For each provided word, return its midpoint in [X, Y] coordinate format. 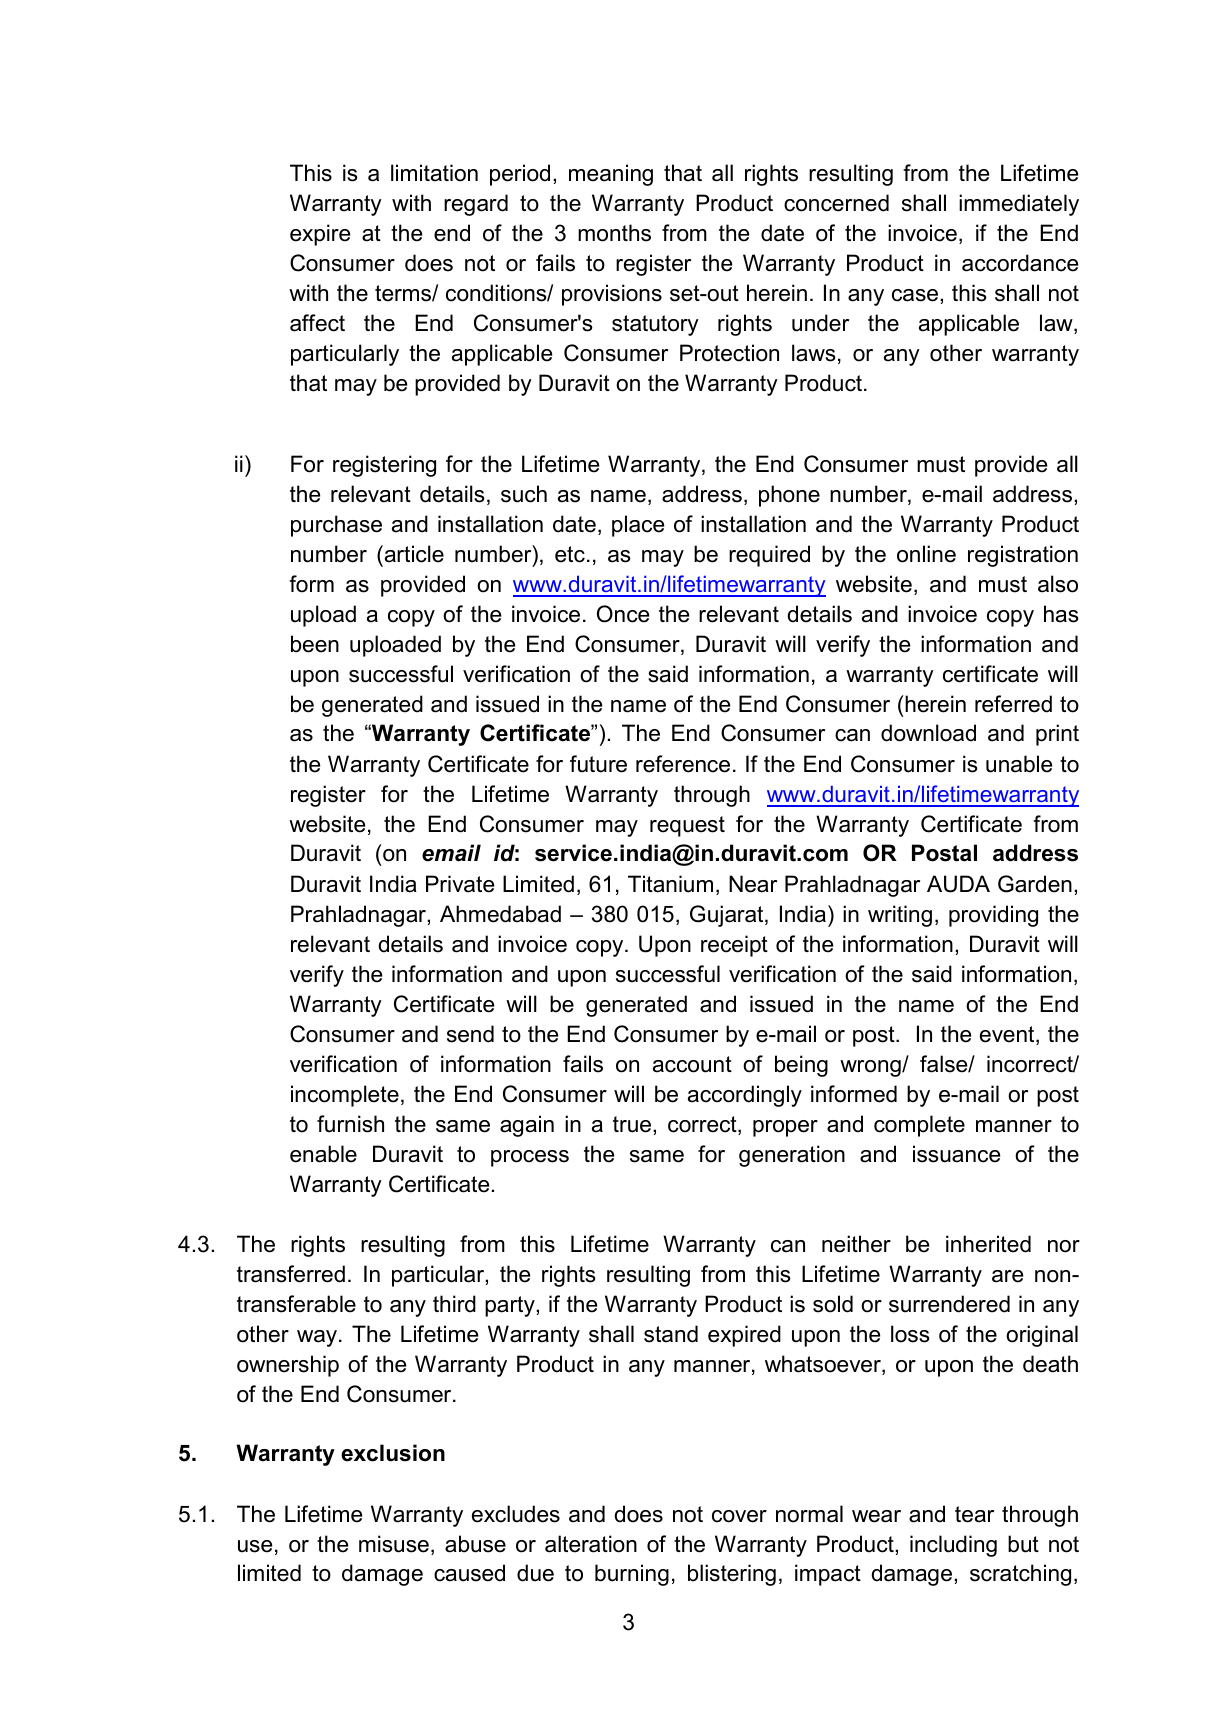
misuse [394, 1544]
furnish [350, 1124]
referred [1013, 704]
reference [683, 764]
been [315, 644]
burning [632, 1575]
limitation [434, 173]
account [692, 1064]
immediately [1019, 205]
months [614, 233]
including [953, 1546]
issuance [956, 1154]
